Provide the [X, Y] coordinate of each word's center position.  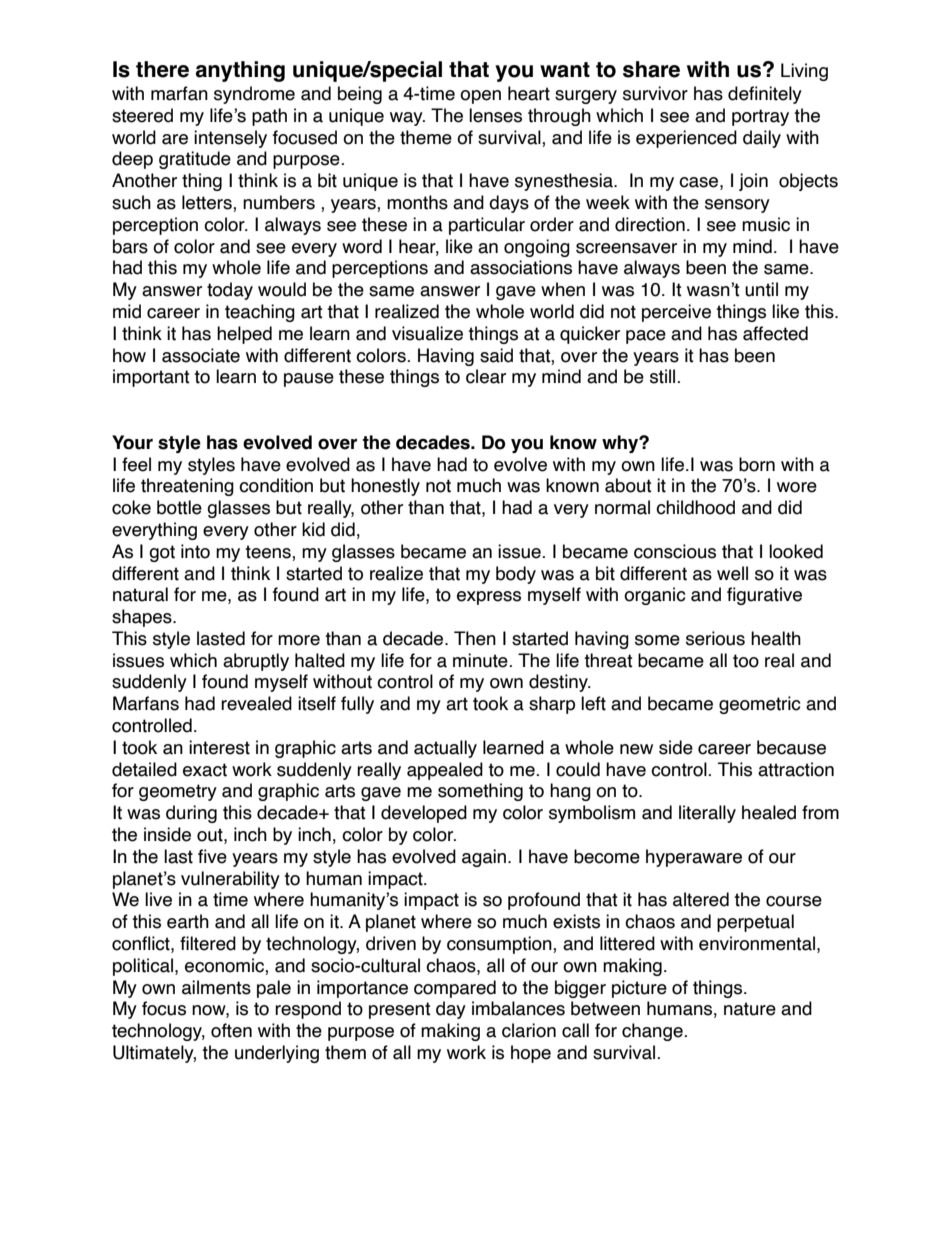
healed [769, 812]
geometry [178, 792]
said [496, 355]
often [231, 1030]
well [732, 573]
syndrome [254, 95]
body [516, 575]
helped [244, 335]
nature [750, 1009]
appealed [445, 771]
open [480, 97]
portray [760, 117]
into [195, 551]
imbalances [518, 1008]
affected [775, 333]
